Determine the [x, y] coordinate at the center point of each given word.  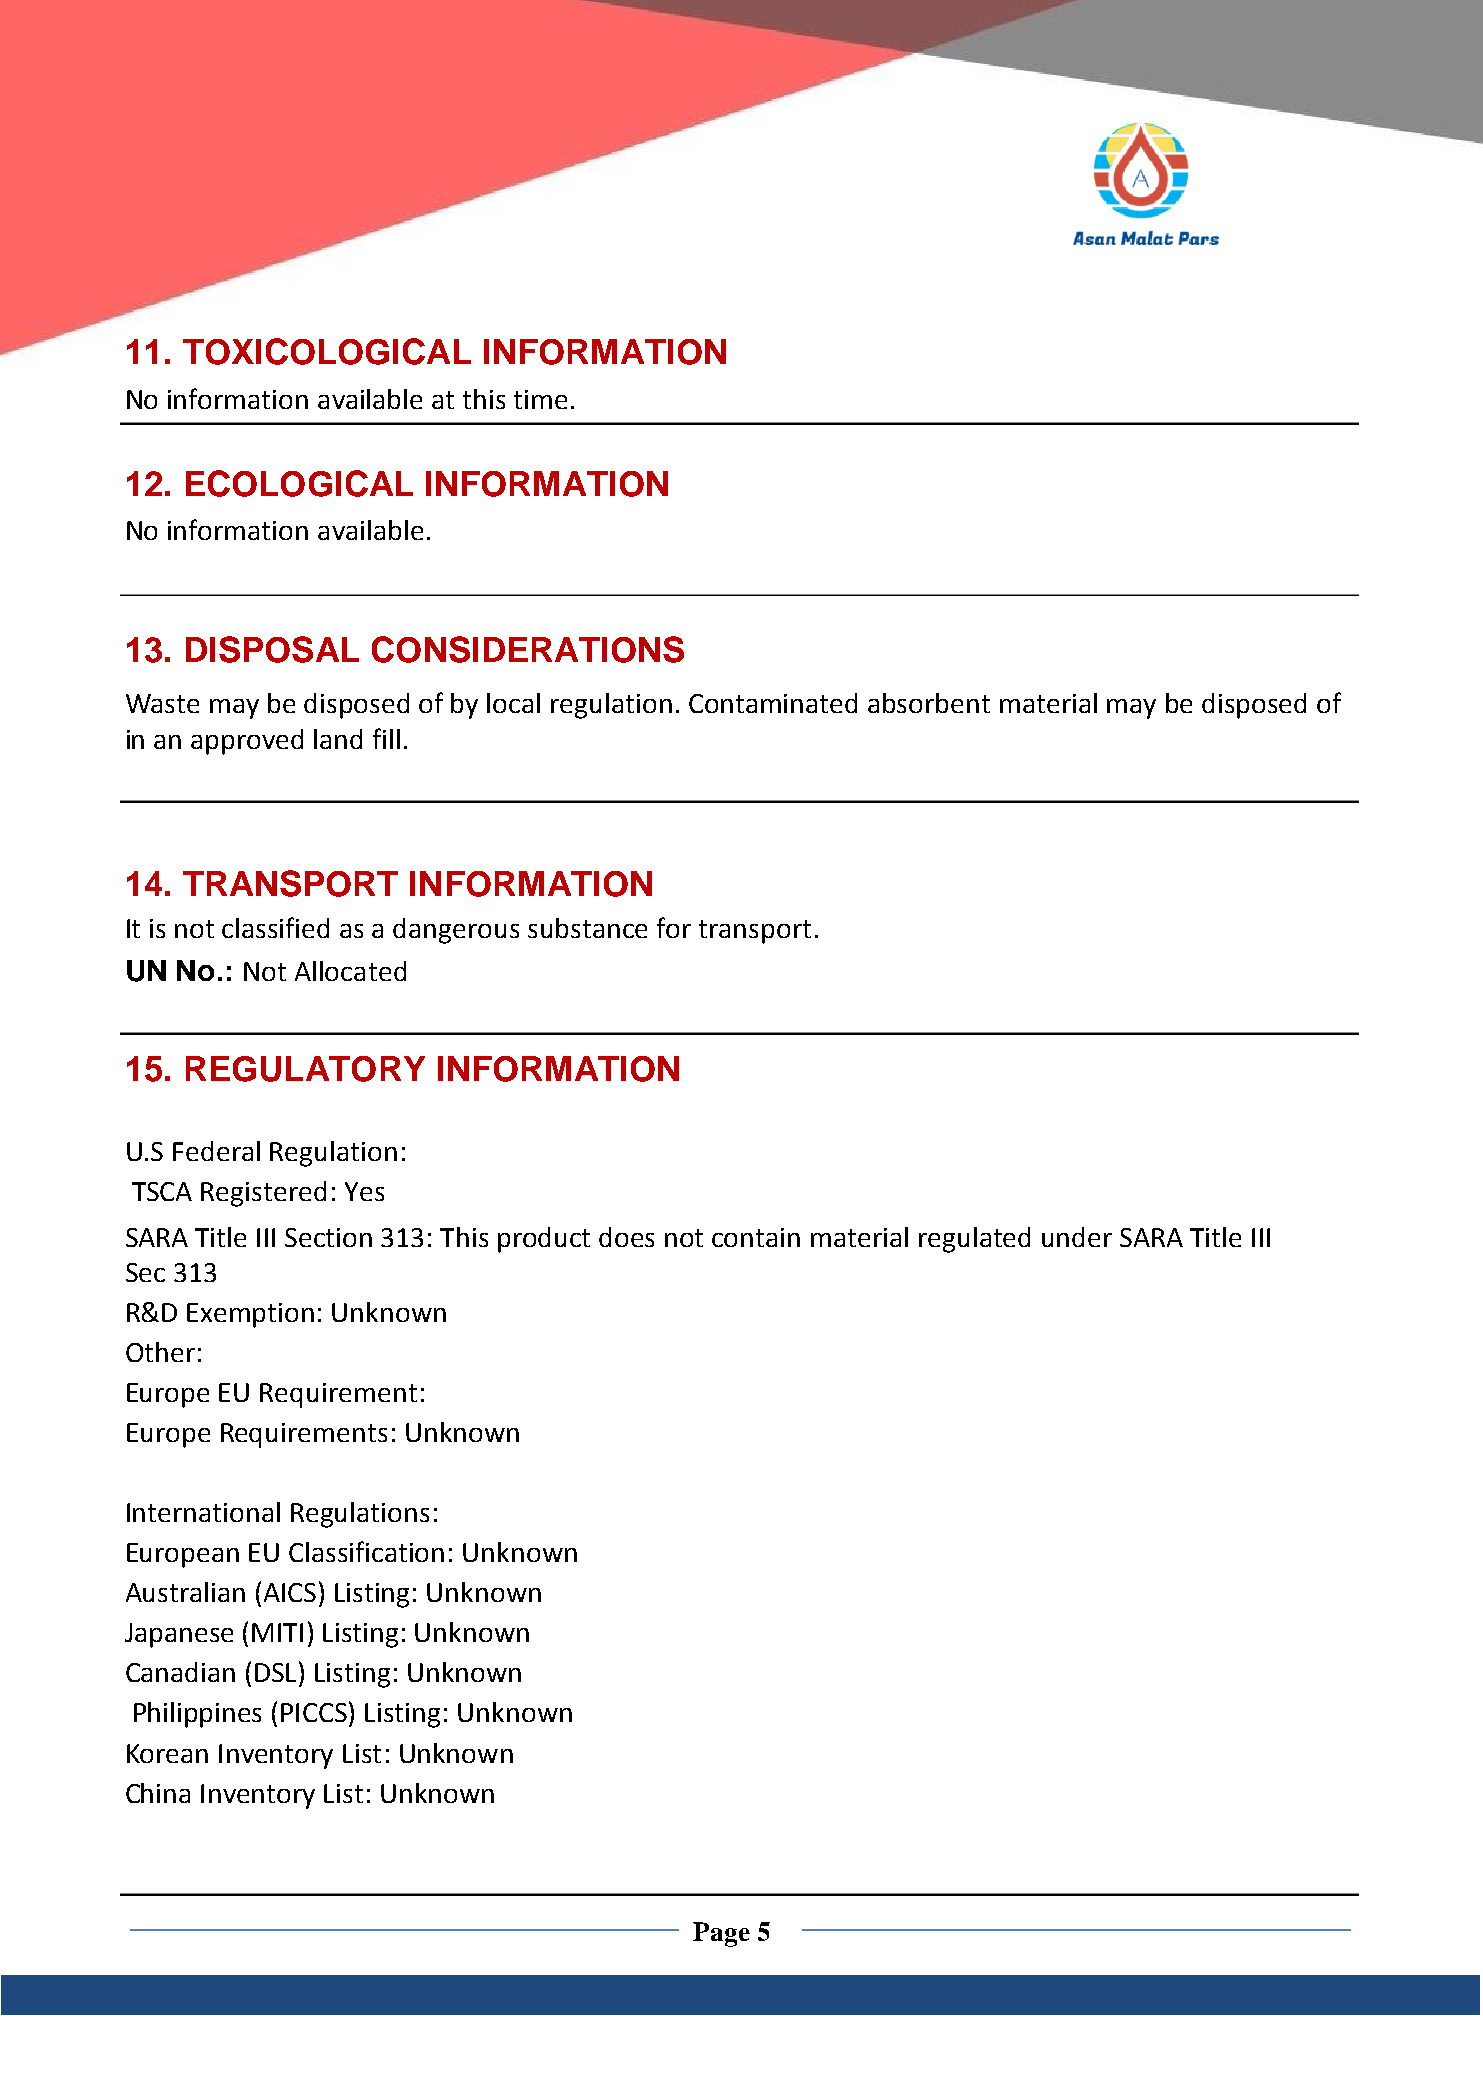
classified [275, 927]
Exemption [250, 1315]
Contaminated [773, 703]
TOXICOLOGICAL [327, 351]
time [540, 399]
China [158, 1793]
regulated [974, 1240]
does [626, 1237]
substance [587, 928]
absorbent [929, 703]
